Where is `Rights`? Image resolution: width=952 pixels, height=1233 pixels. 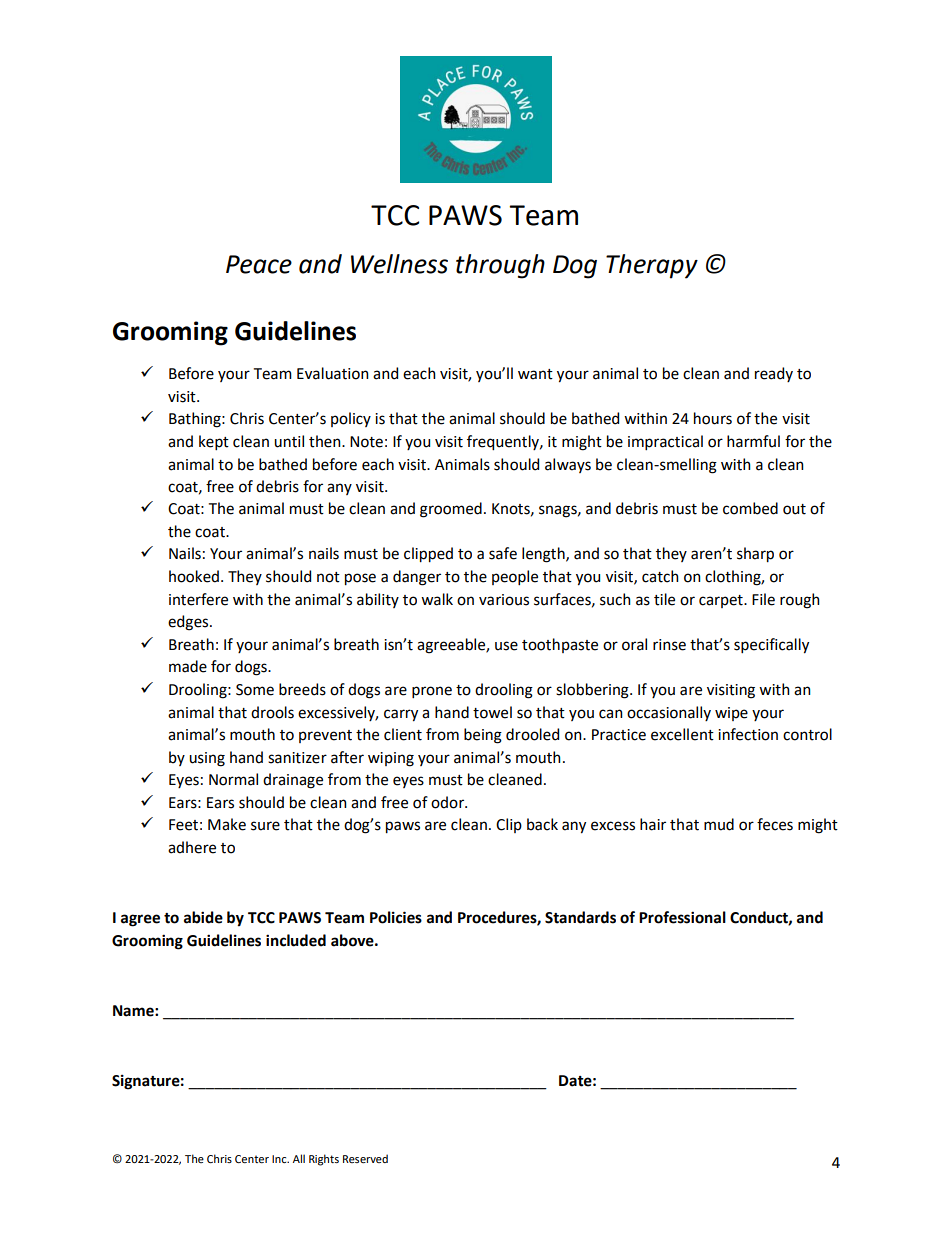
Rights is located at coordinates (324, 1160).
